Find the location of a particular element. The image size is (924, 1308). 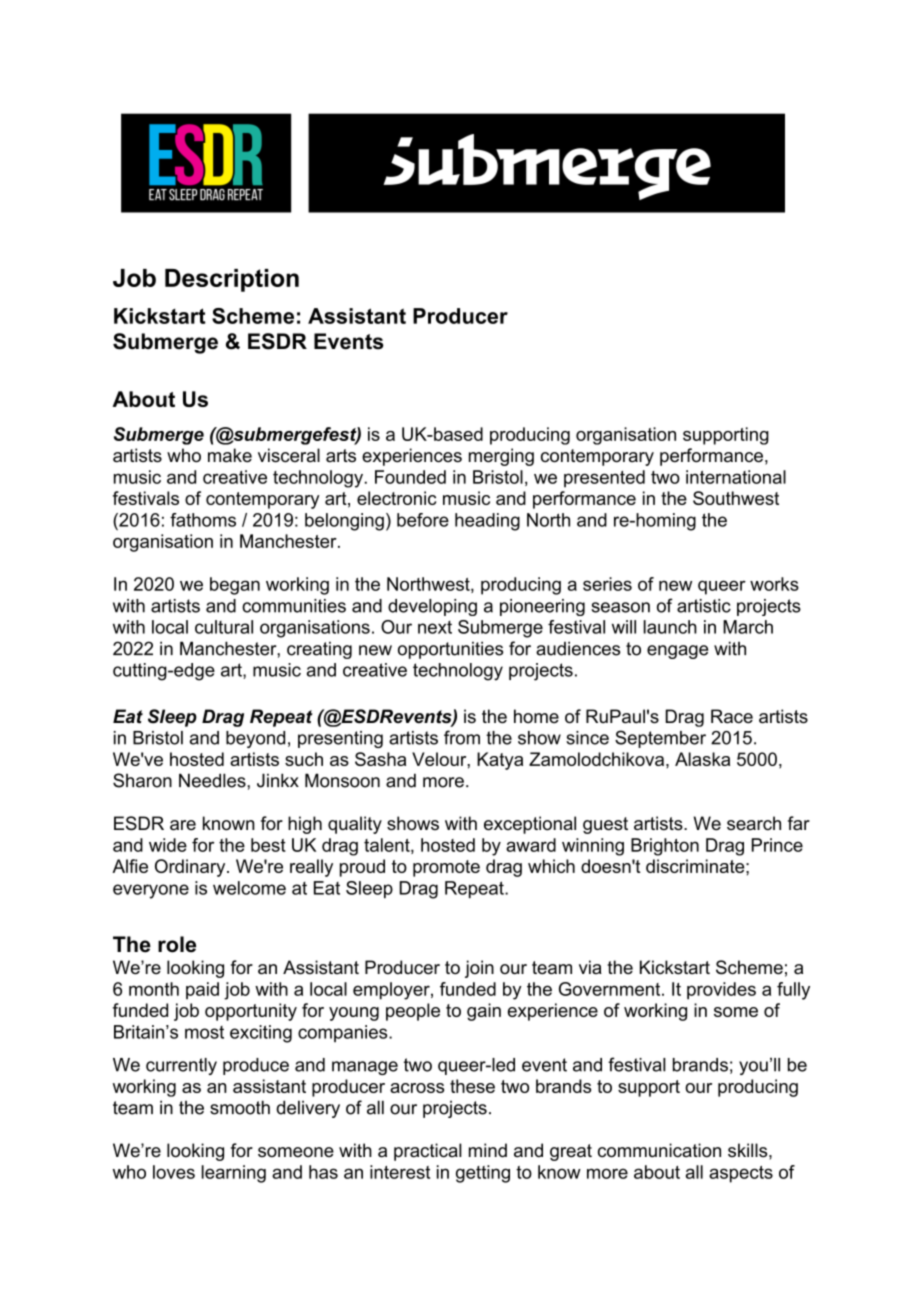

make is located at coordinates (230, 455).
